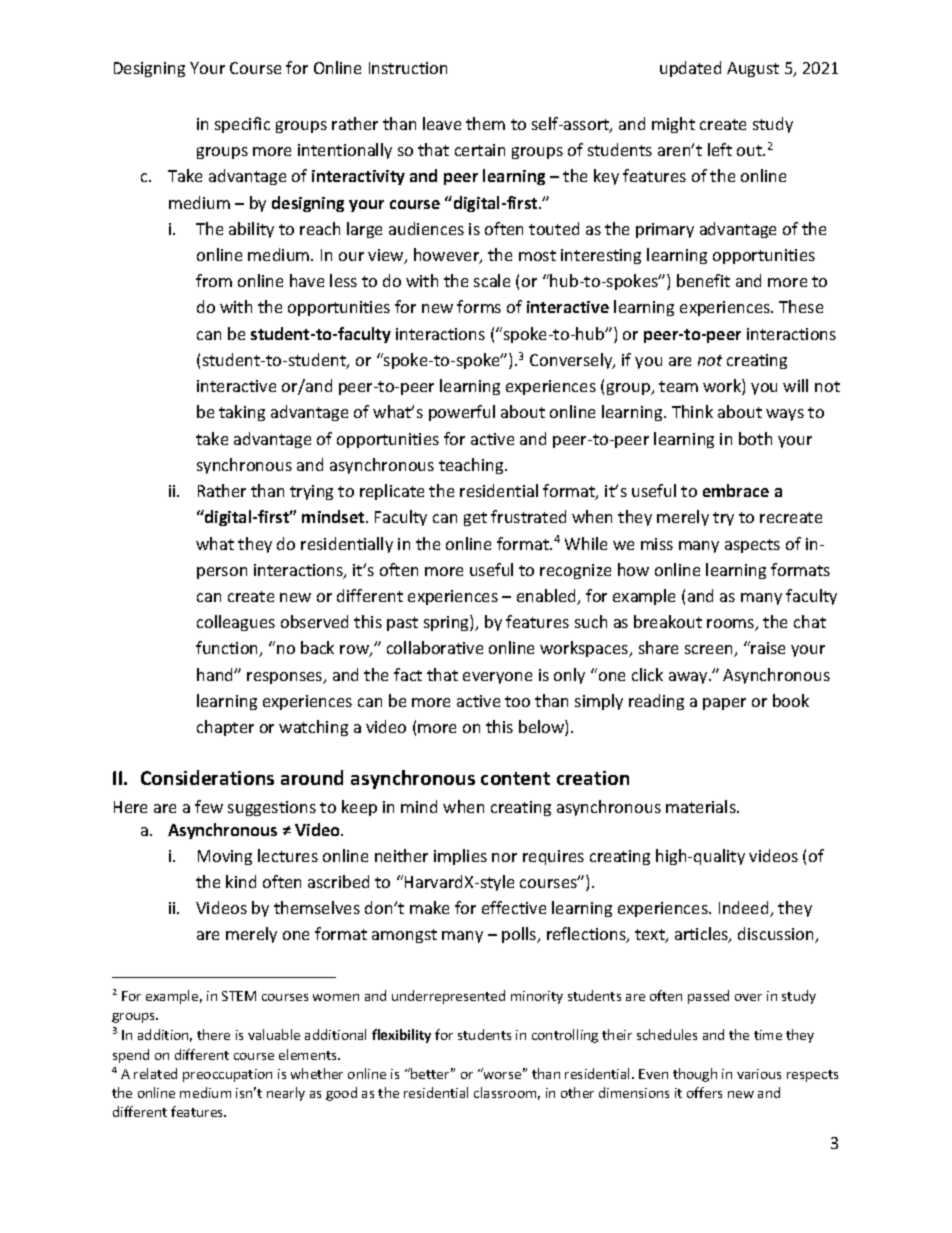 The width and height of the page is (952, 1233). I want to click on various, so click(759, 1074).
